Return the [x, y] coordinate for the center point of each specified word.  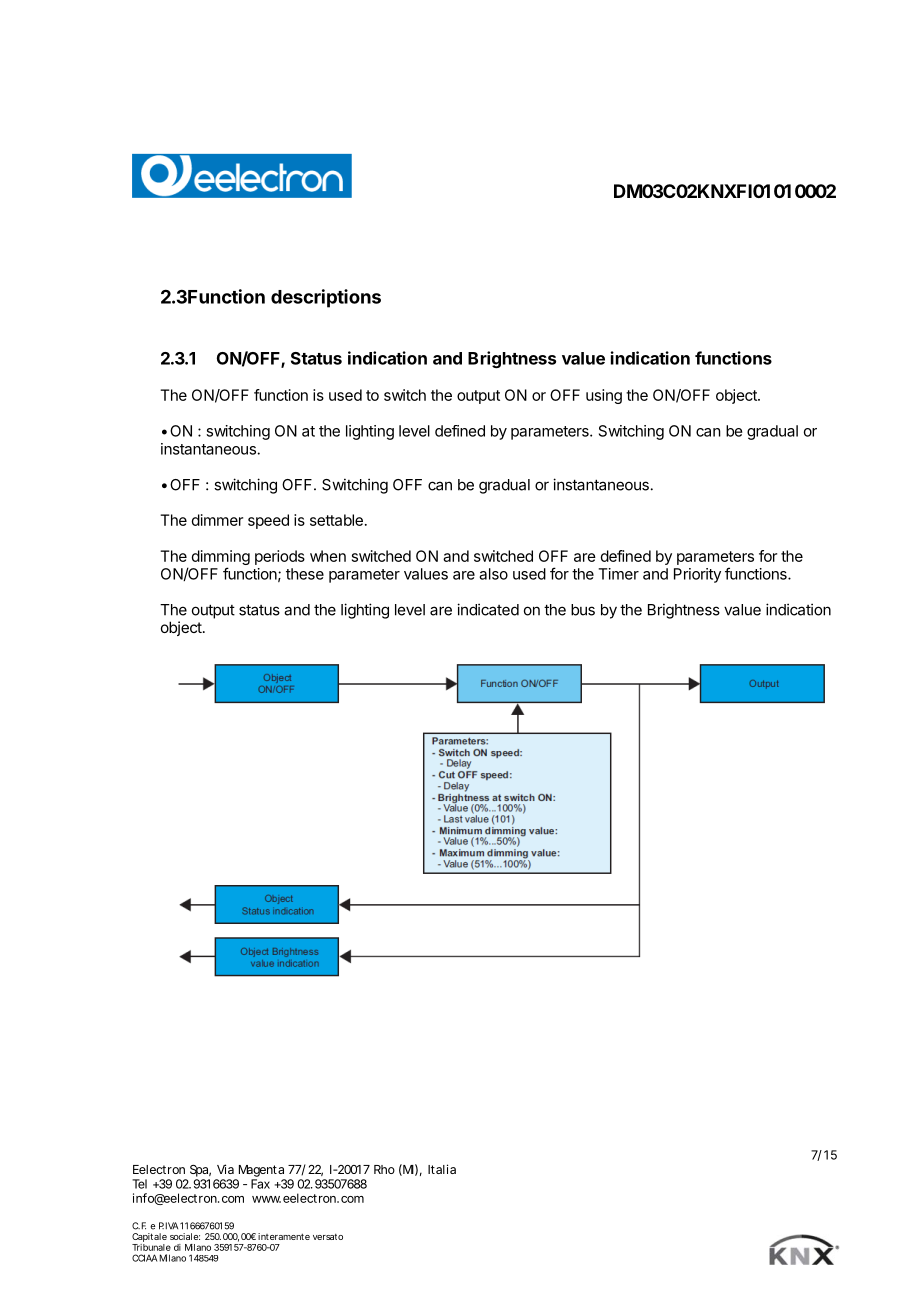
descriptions [326, 298]
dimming [221, 559]
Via [225, 1169]
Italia [442, 1169]
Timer [618, 574]
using [604, 396]
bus [583, 610]
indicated [488, 609]
